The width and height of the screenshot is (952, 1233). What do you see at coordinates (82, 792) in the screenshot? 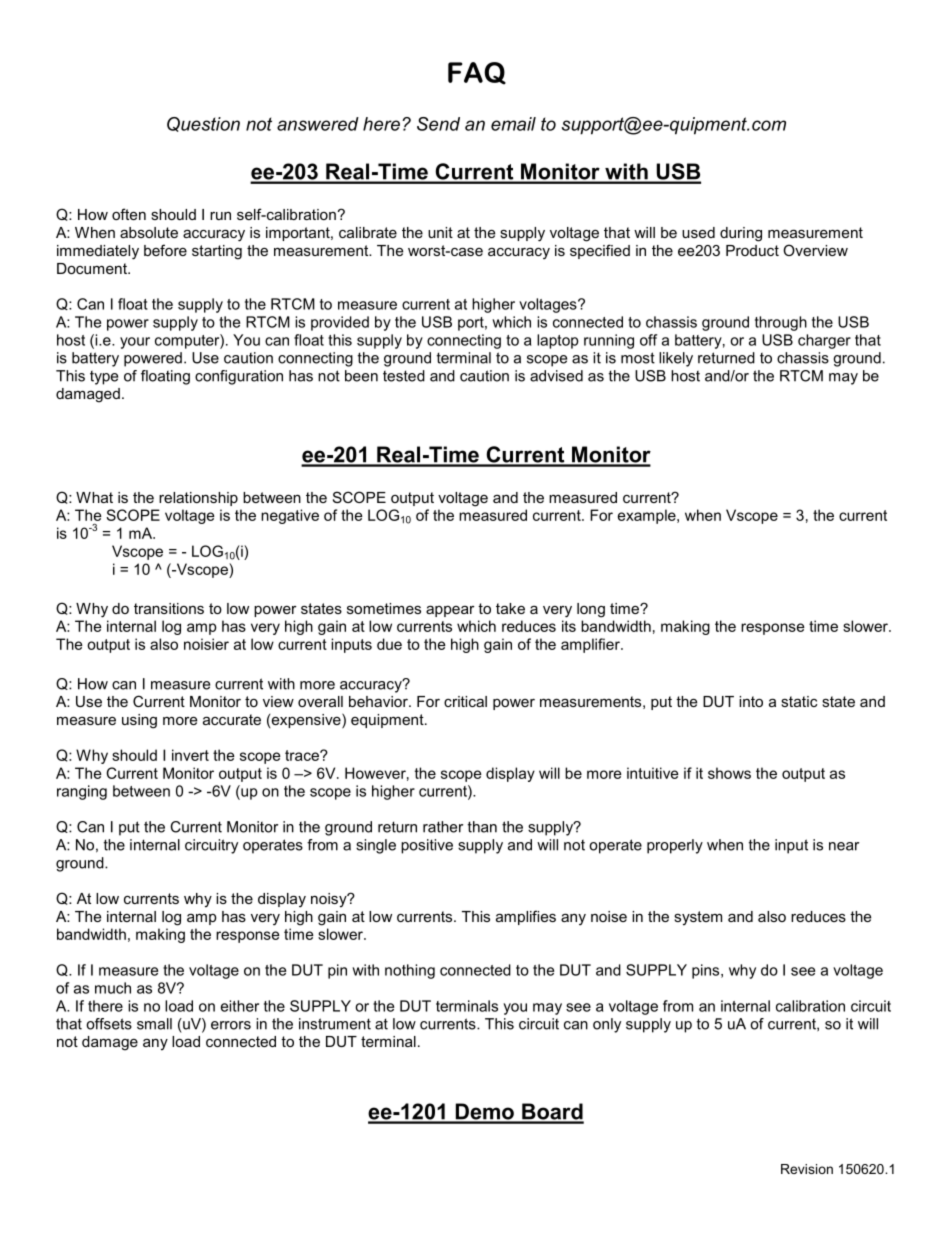
I see `ranging` at bounding box center [82, 792].
